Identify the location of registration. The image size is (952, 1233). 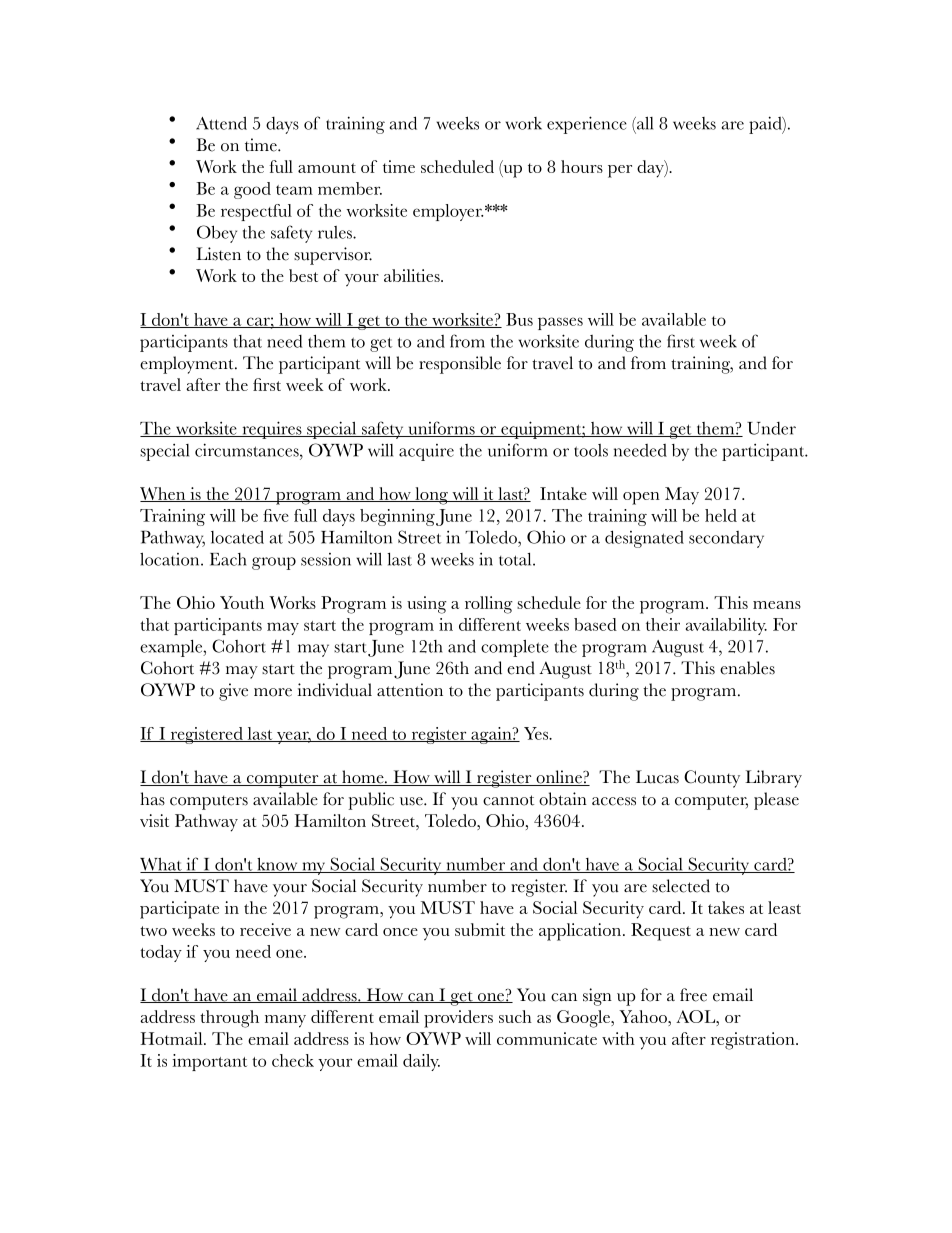
(754, 1041).
